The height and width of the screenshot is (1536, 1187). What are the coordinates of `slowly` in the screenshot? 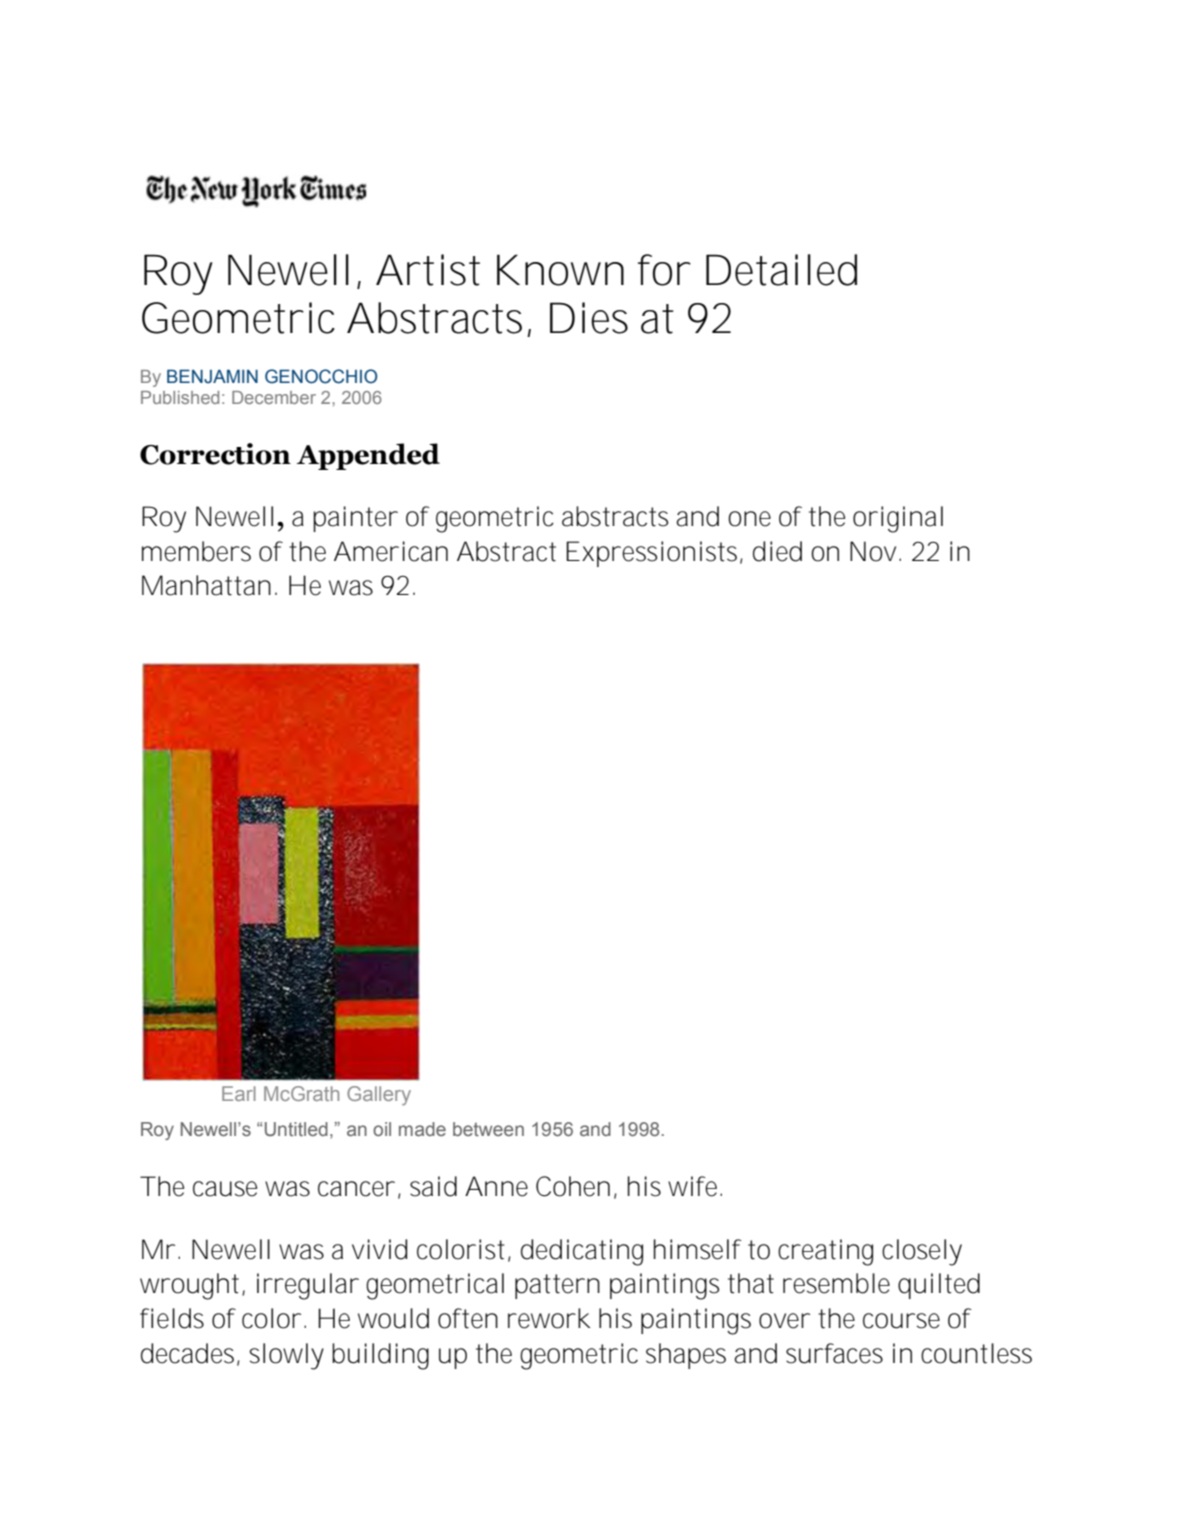 It's located at (286, 1356).
